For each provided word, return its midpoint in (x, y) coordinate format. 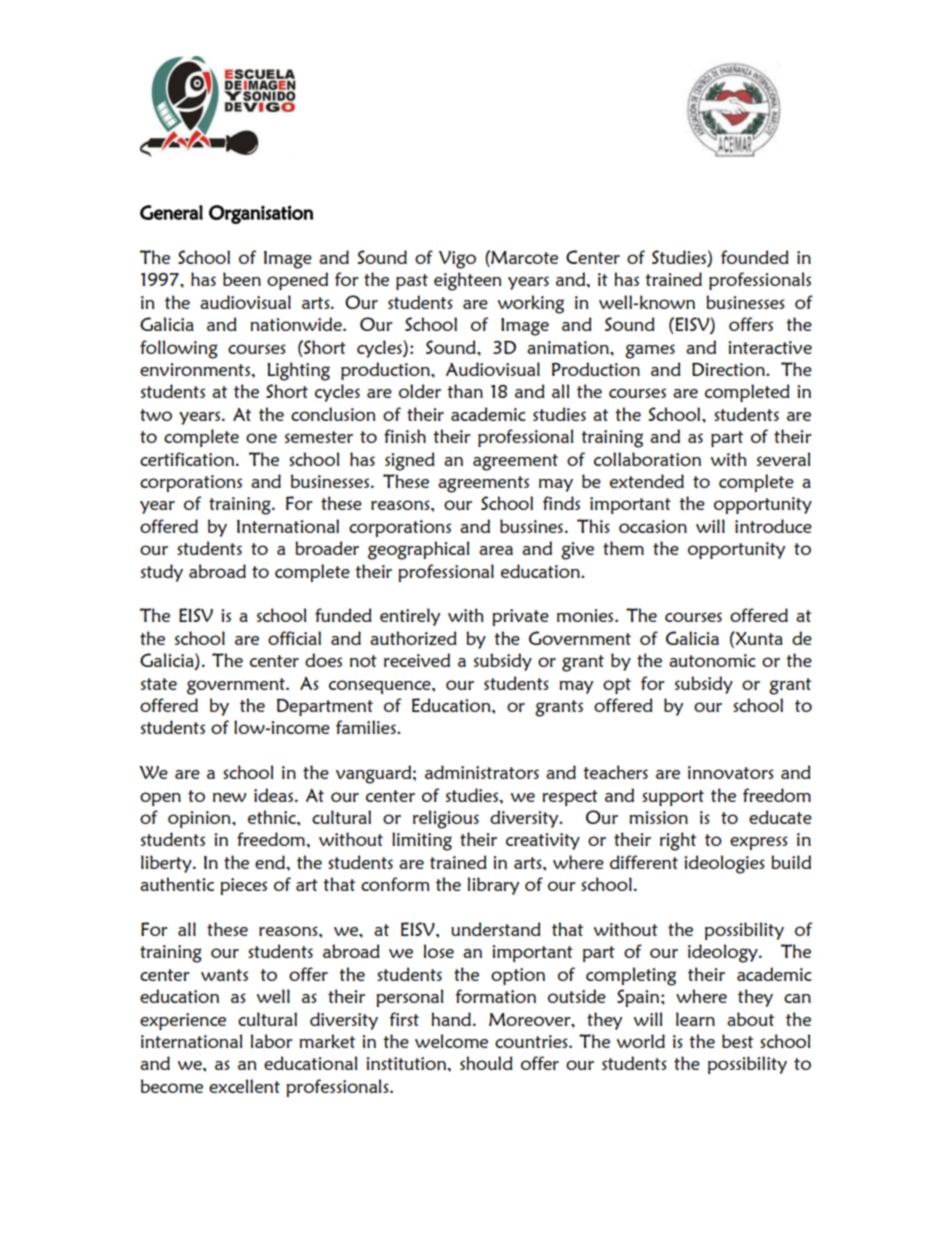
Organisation (261, 214)
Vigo (457, 260)
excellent (244, 1086)
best (737, 1041)
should (486, 1063)
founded (755, 257)
